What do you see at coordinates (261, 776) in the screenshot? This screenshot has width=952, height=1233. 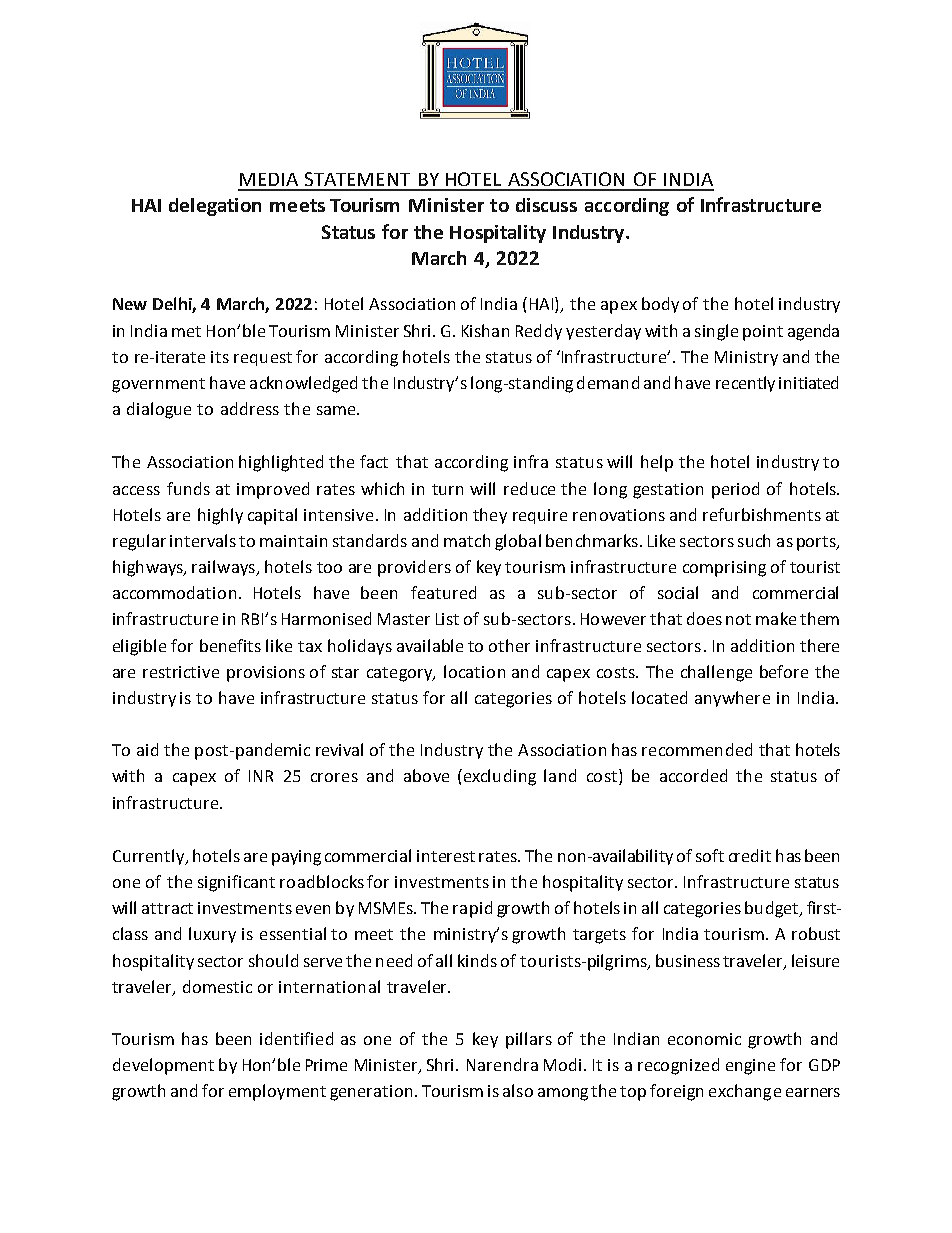 I see `INR` at bounding box center [261, 776].
